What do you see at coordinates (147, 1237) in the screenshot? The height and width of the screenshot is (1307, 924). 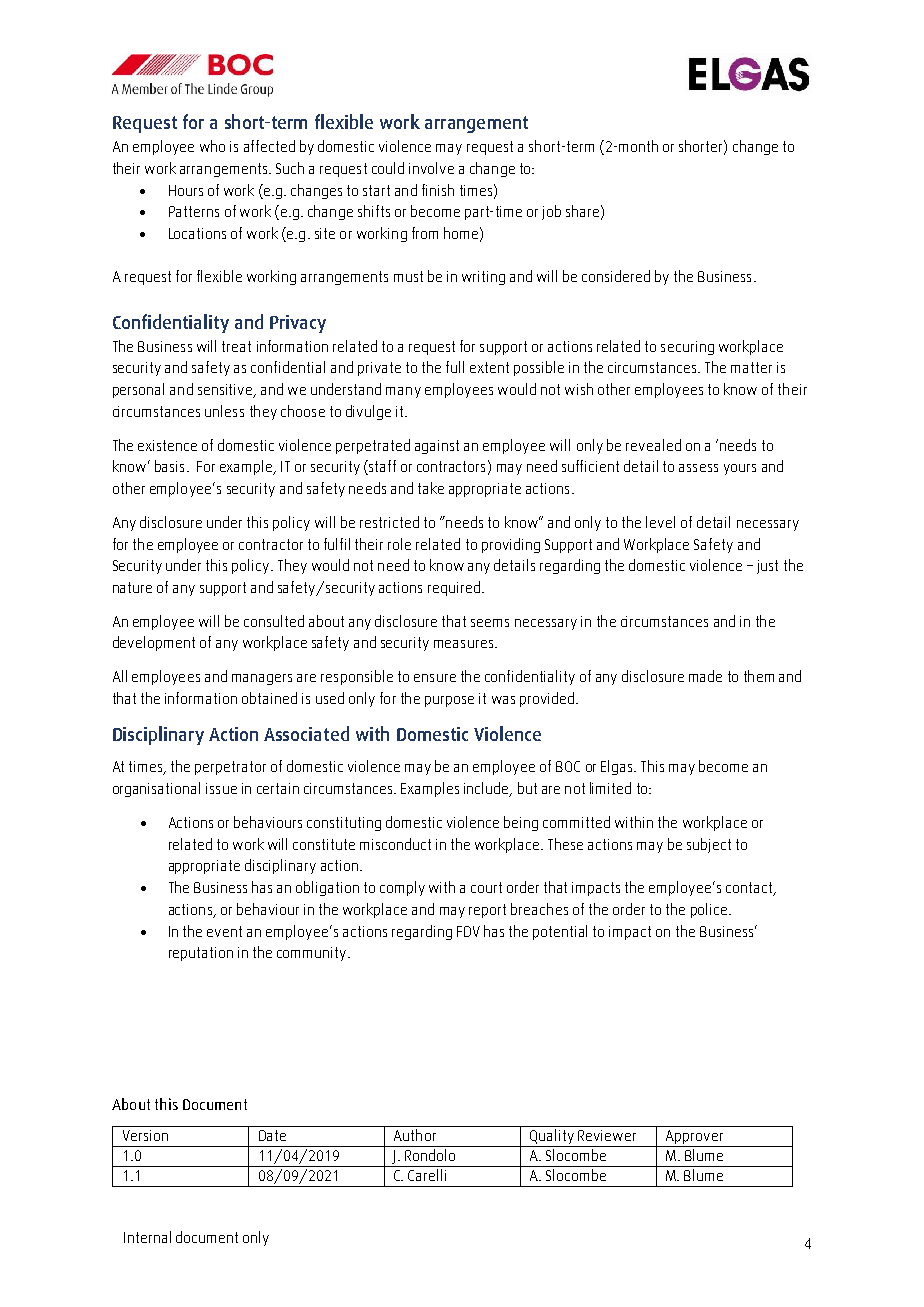 I see `Internal` at bounding box center [147, 1237].
